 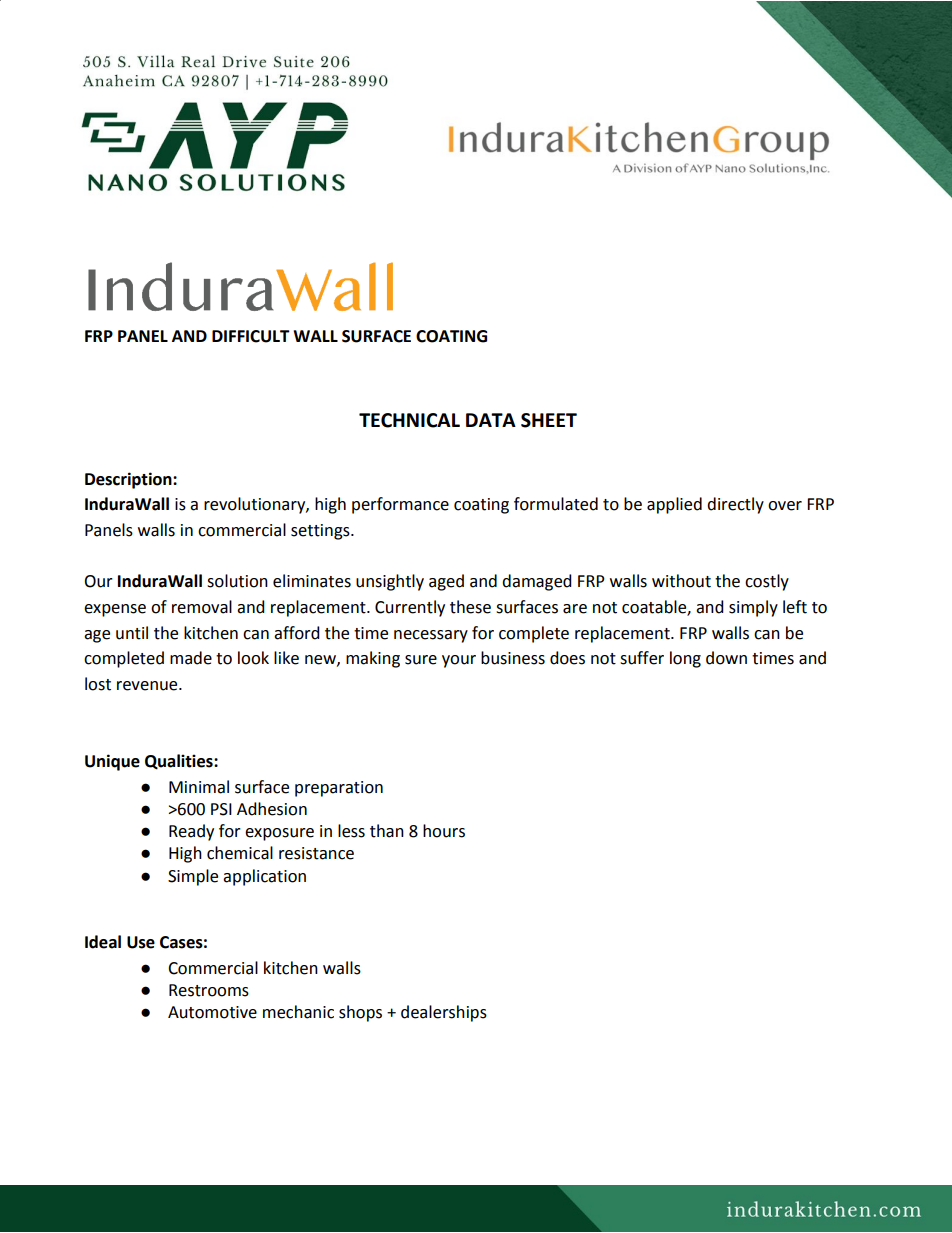 I want to click on Ready, so click(x=191, y=832).
